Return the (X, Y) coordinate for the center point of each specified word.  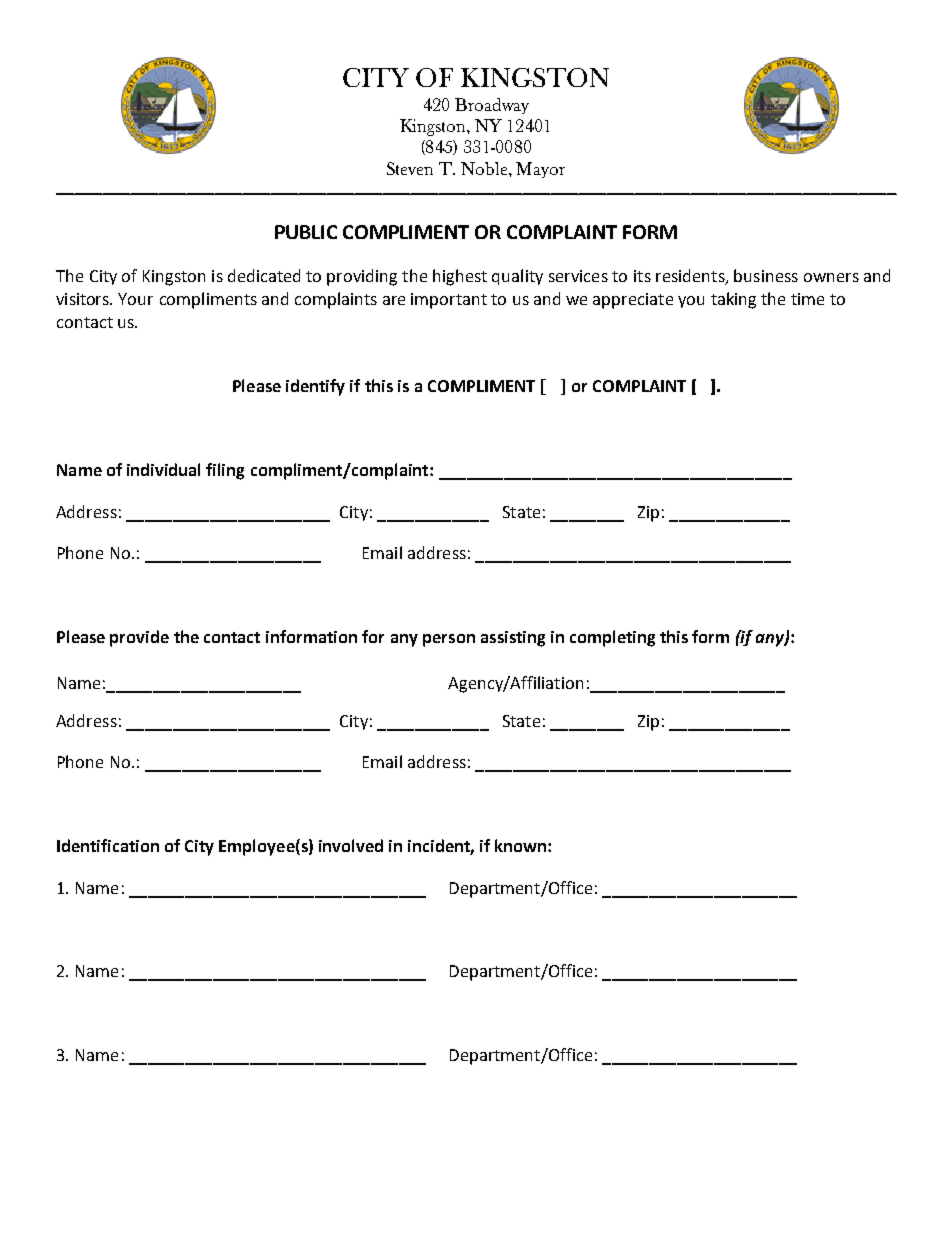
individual (163, 469)
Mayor (540, 170)
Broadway (492, 106)
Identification (108, 845)
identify (315, 387)
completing (612, 638)
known (522, 845)
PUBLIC (306, 232)
